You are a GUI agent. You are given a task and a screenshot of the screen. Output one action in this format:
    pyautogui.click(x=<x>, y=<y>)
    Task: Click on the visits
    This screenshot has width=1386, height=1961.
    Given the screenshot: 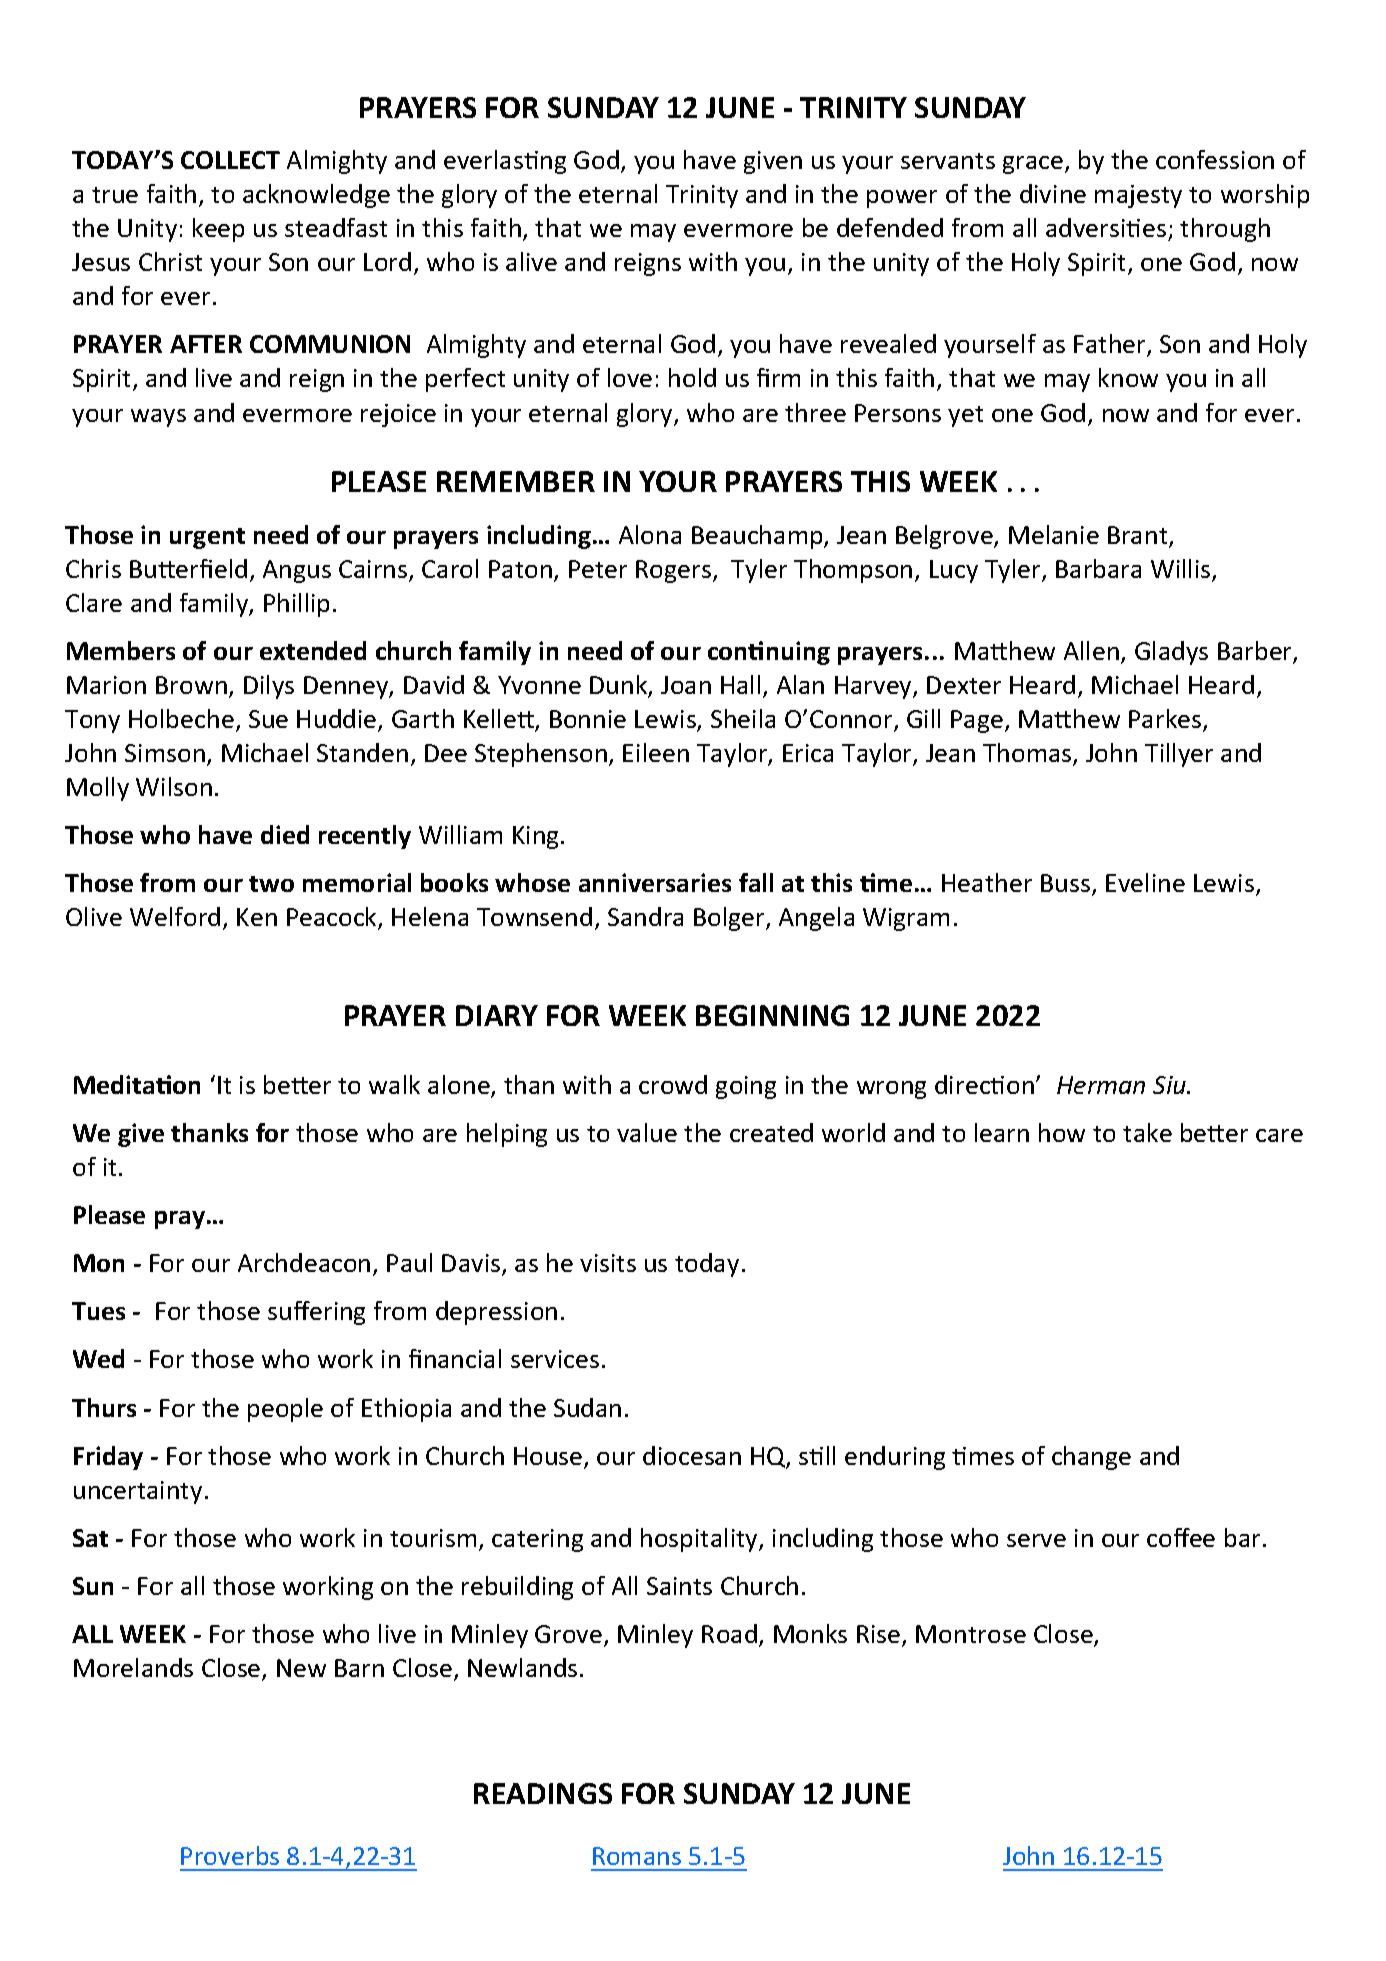 What is the action you would take?
    pyautogui.click(x=608, y=1263)
